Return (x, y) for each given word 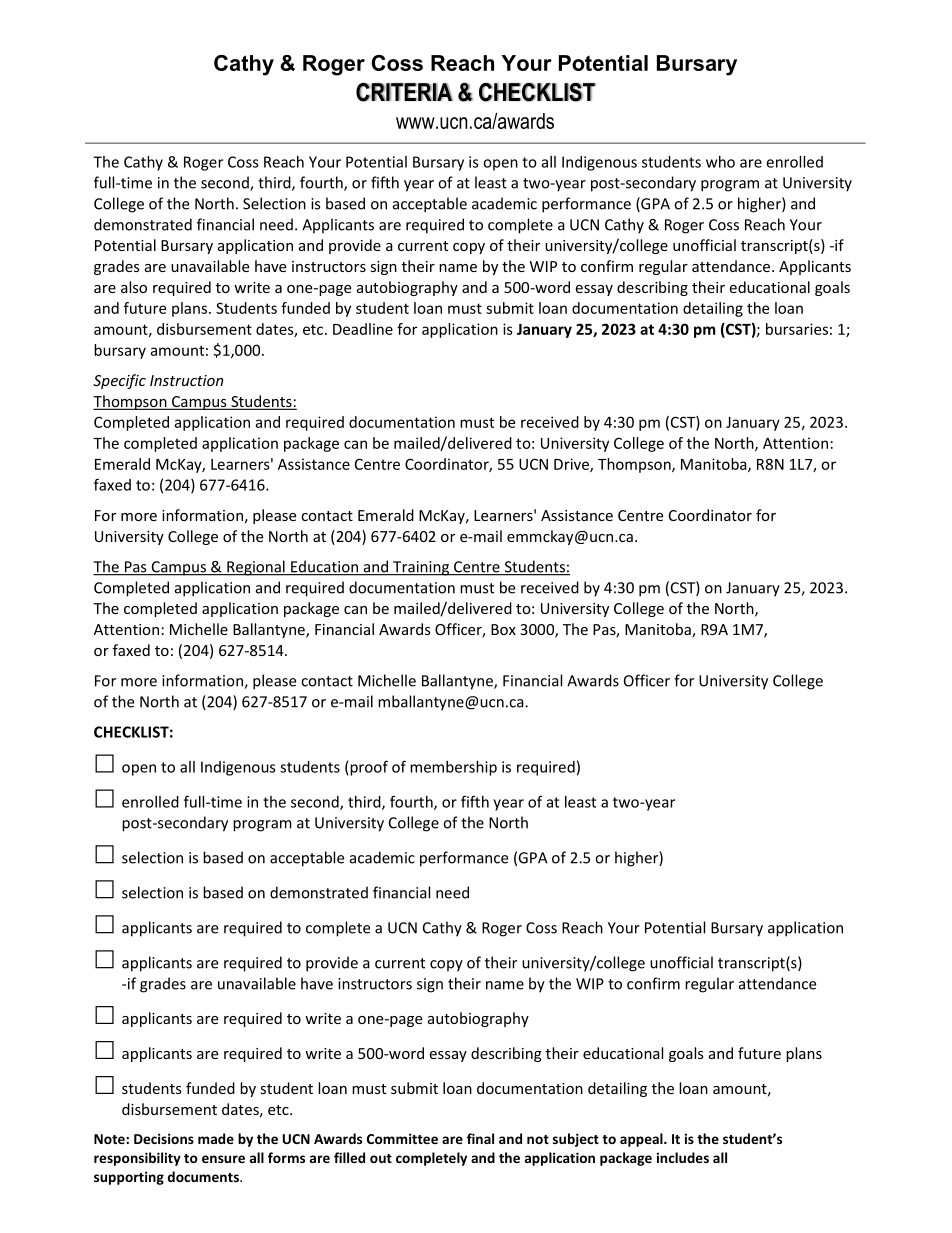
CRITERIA (404, 92)
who (720, 162)
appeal (642, 1140)
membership (453, 768)
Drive (572, 465)
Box (503, 629)
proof (369, 768)
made (216, 1138)
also (134, 287)
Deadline (363, 329)
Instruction (186, 380)
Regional (256, 568)
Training (421, 568)
